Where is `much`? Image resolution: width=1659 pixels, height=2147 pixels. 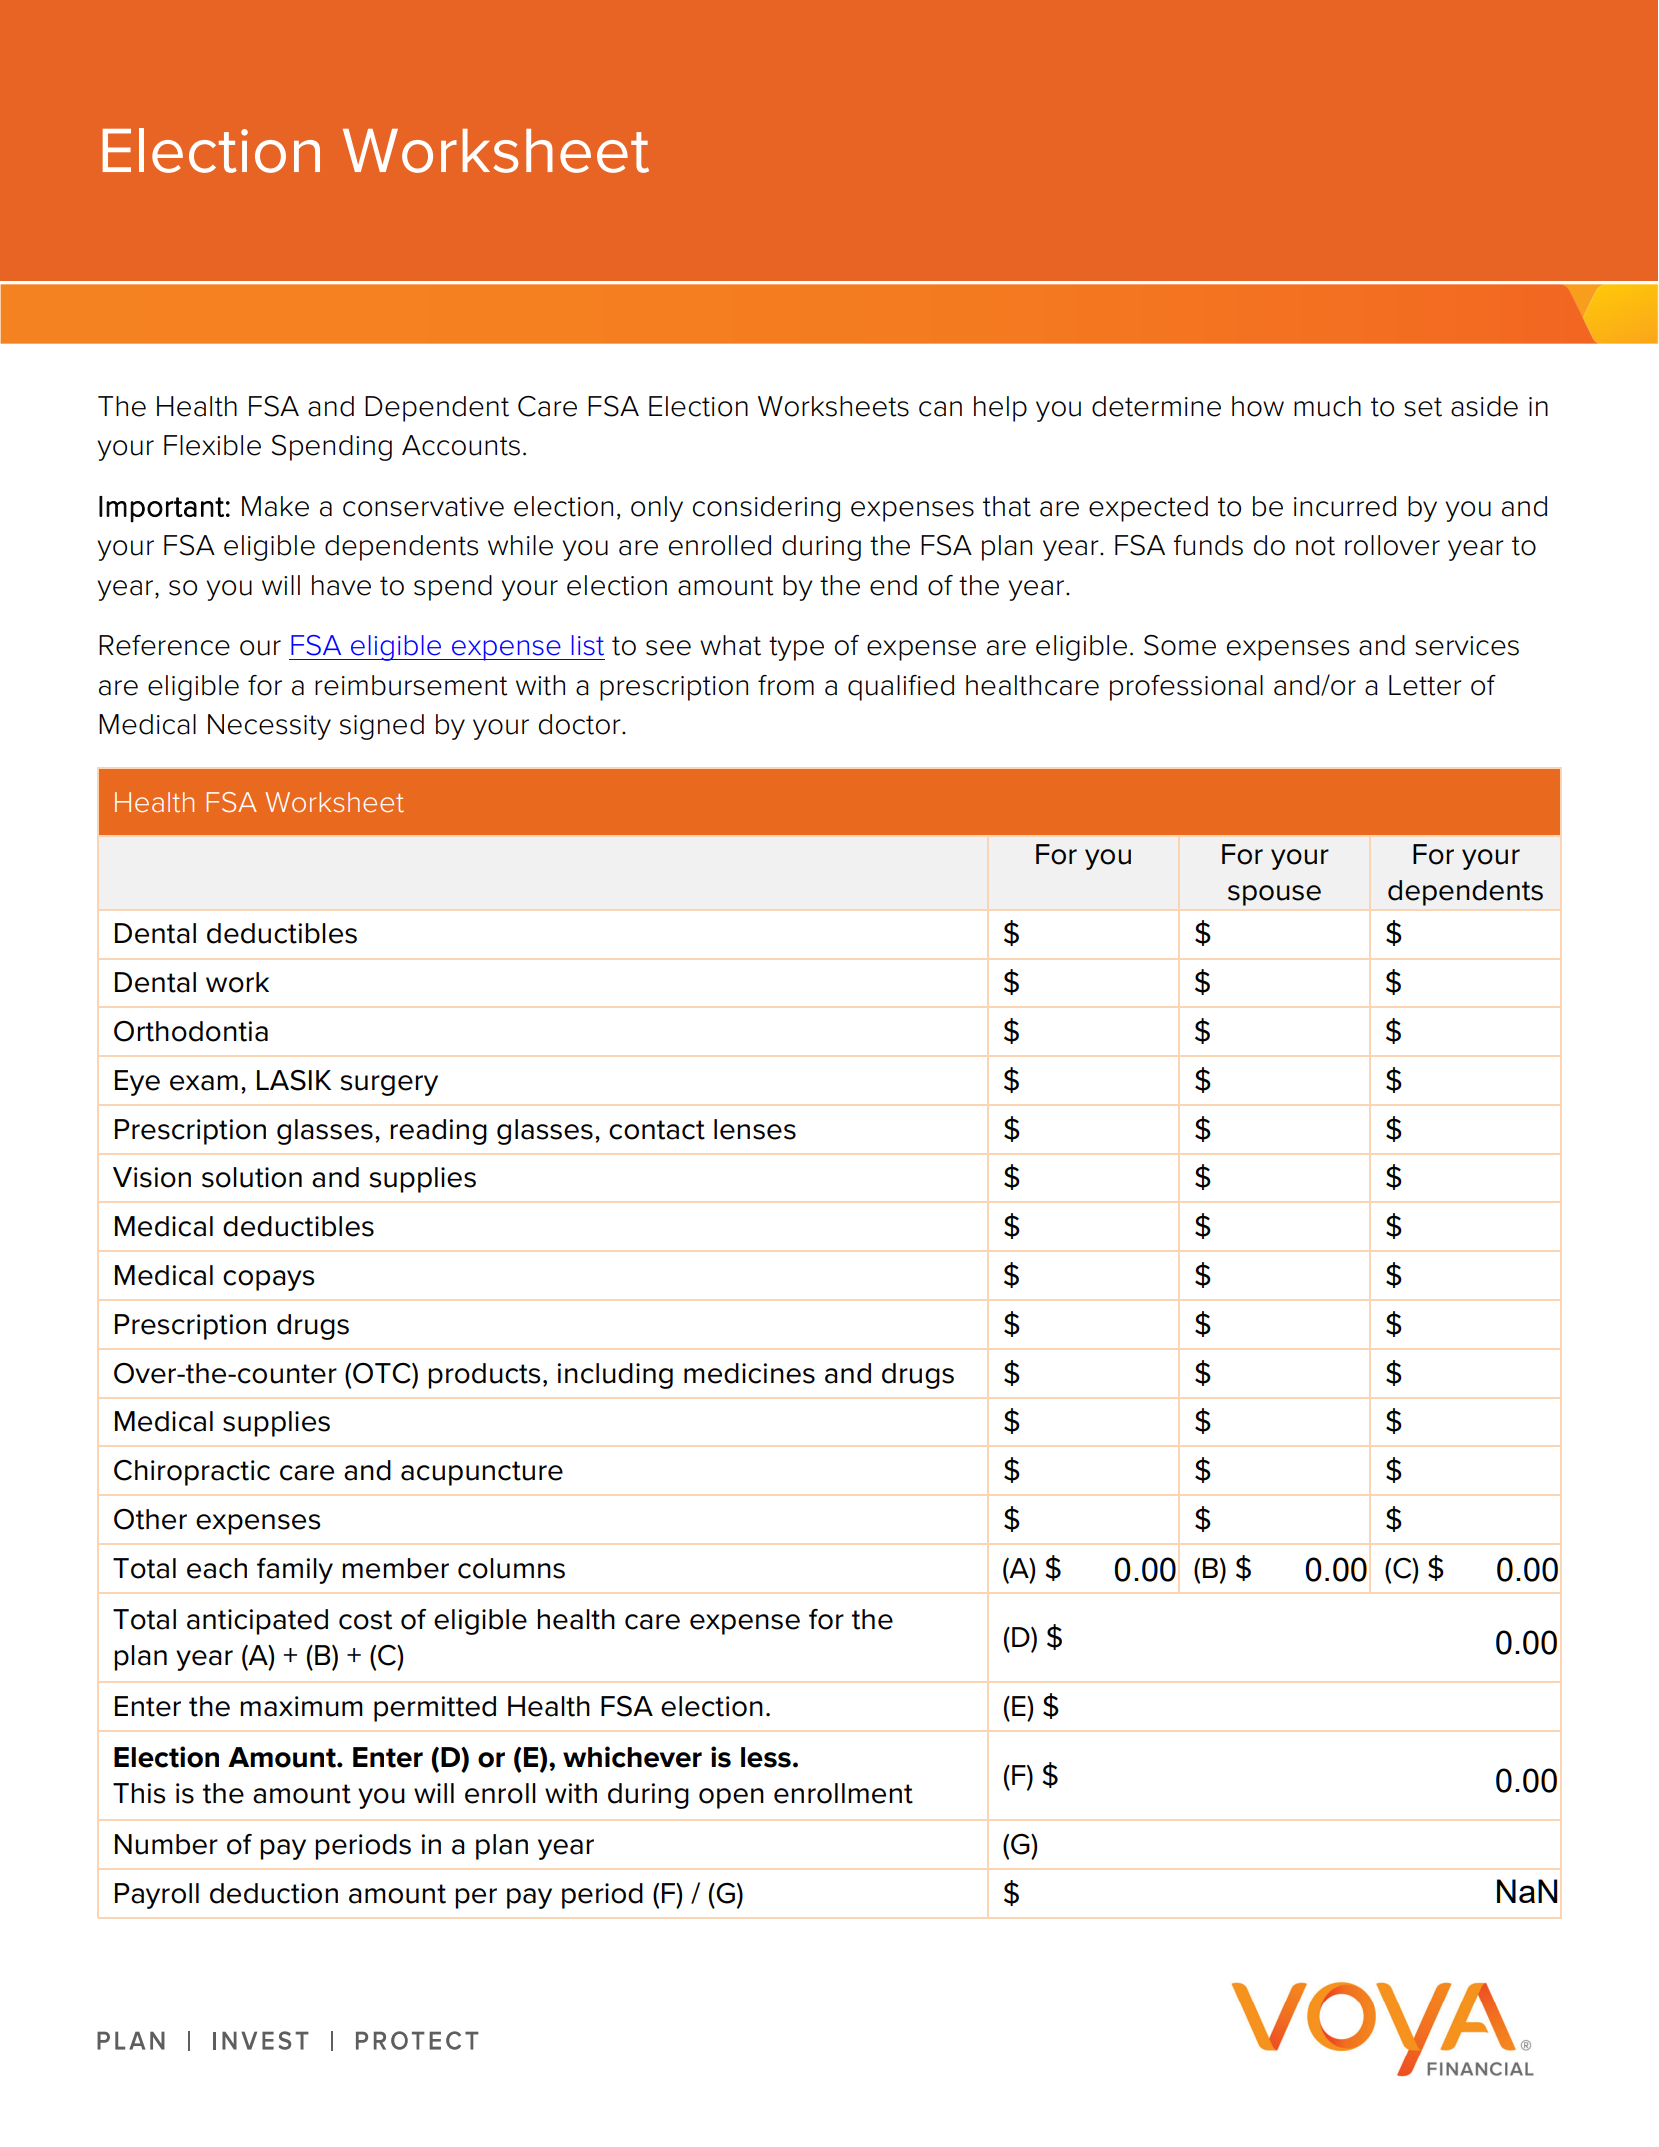 much is located at coordinates (1327, 406).
